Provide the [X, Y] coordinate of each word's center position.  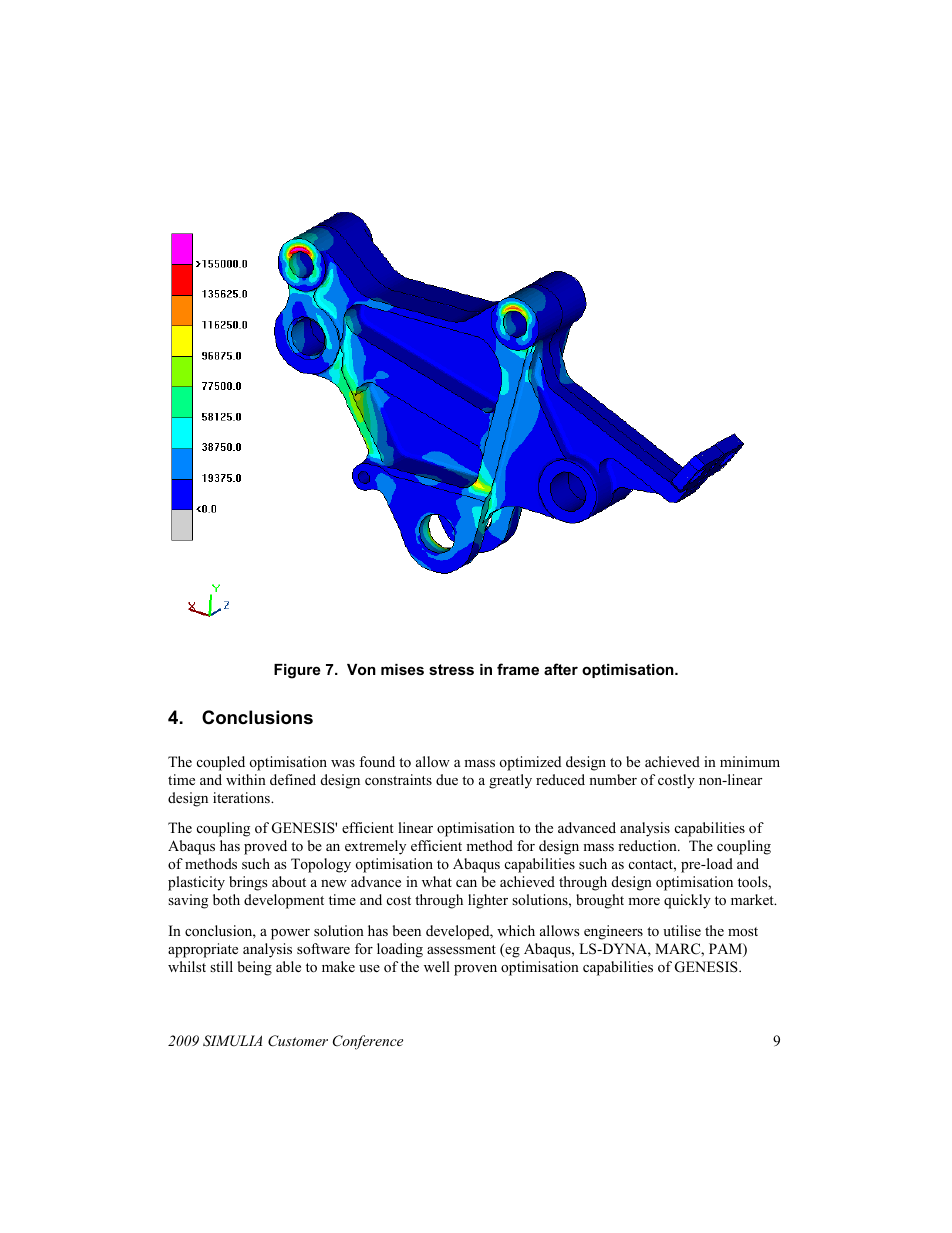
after [561, 669]
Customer [298, 1041]
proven [475, 970]
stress [451, 669]
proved [265, 847]
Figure [297, 671]
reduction [648, 845]
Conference [368, 1042]
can [466, 883]
